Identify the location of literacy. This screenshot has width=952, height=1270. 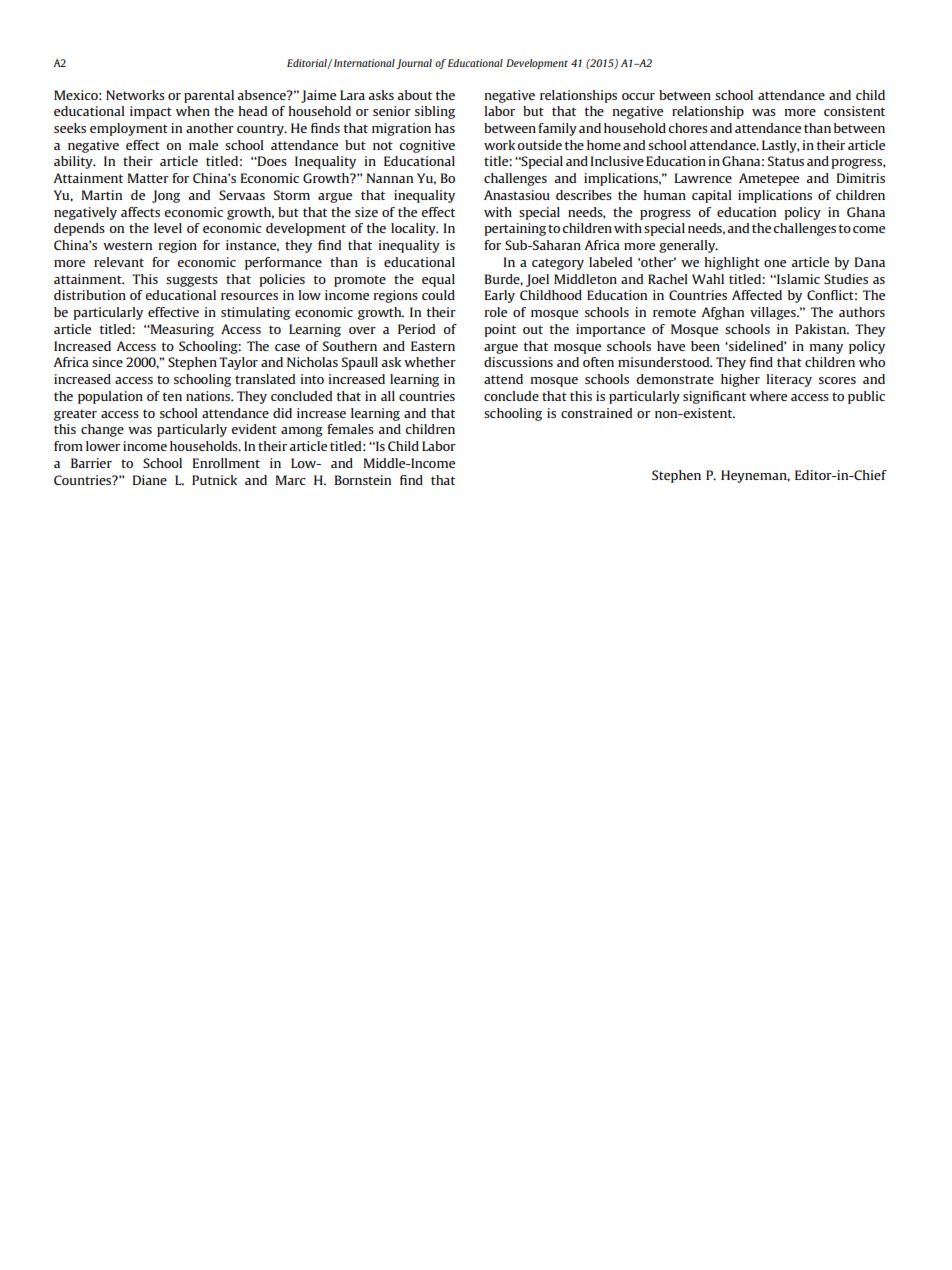
(789, 380).
